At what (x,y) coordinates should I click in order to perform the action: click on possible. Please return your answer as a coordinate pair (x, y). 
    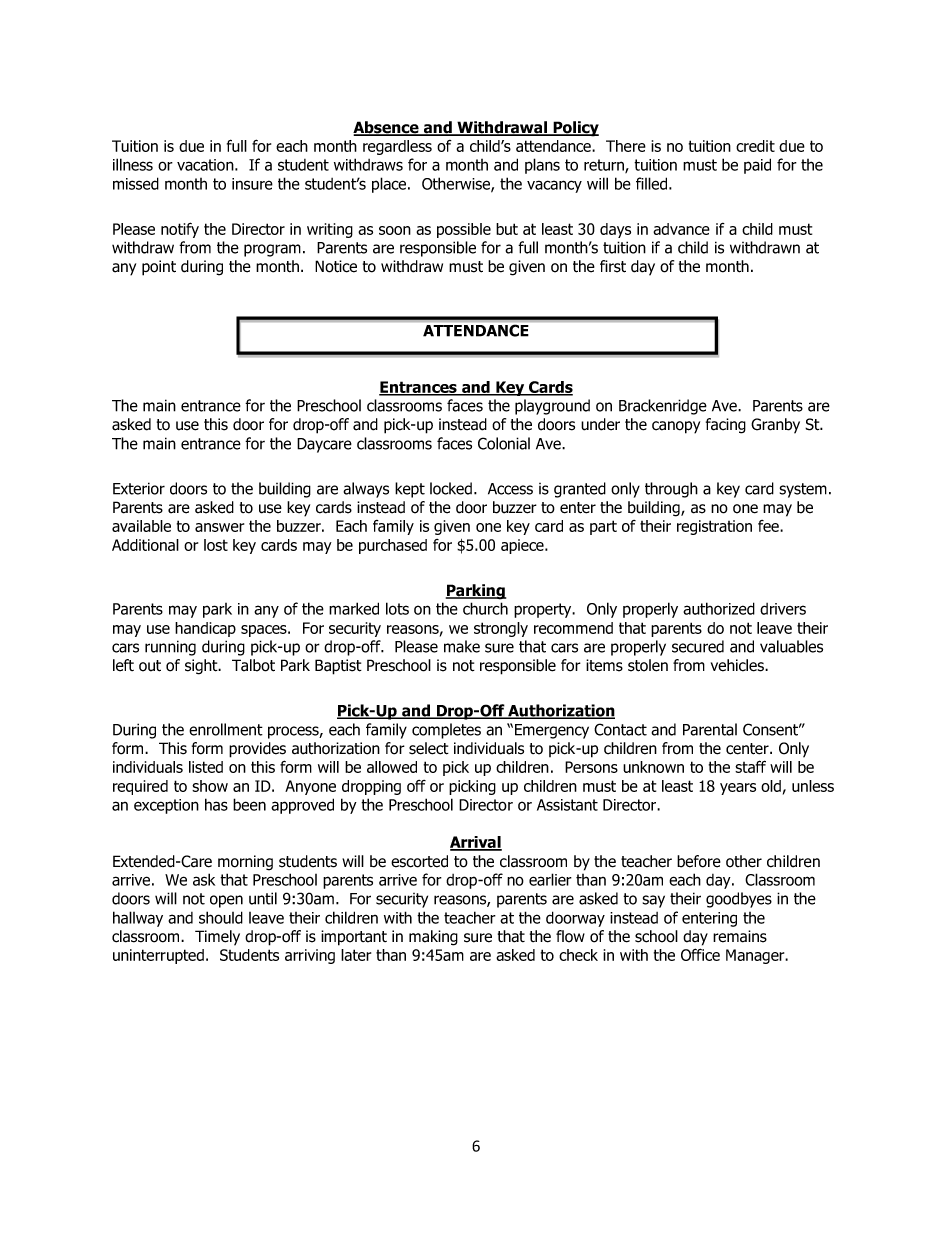
    Looking at the image, I should click on (464, 230).
